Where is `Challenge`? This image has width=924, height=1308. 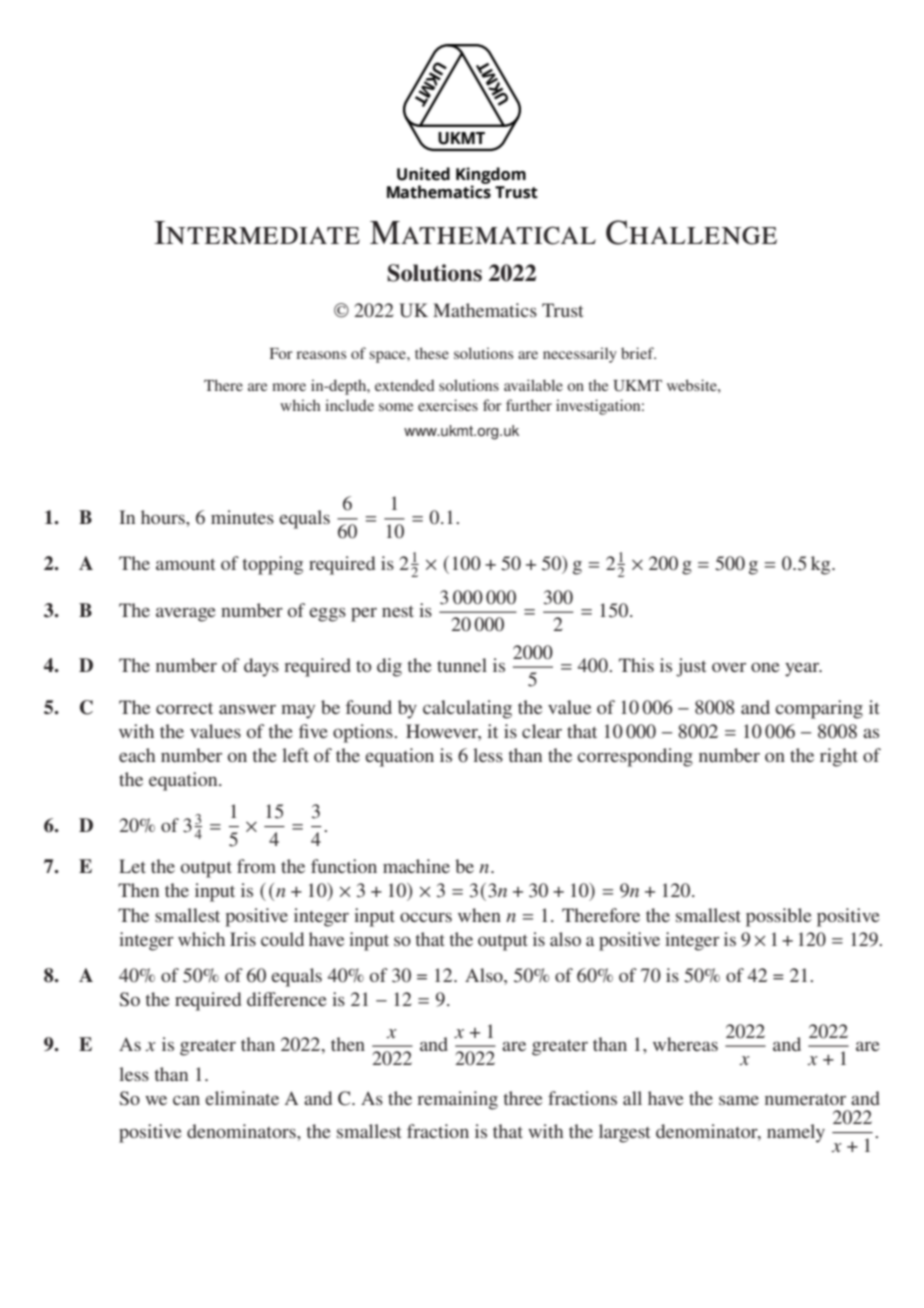 Challenge is located at coordinates (691, 232).
